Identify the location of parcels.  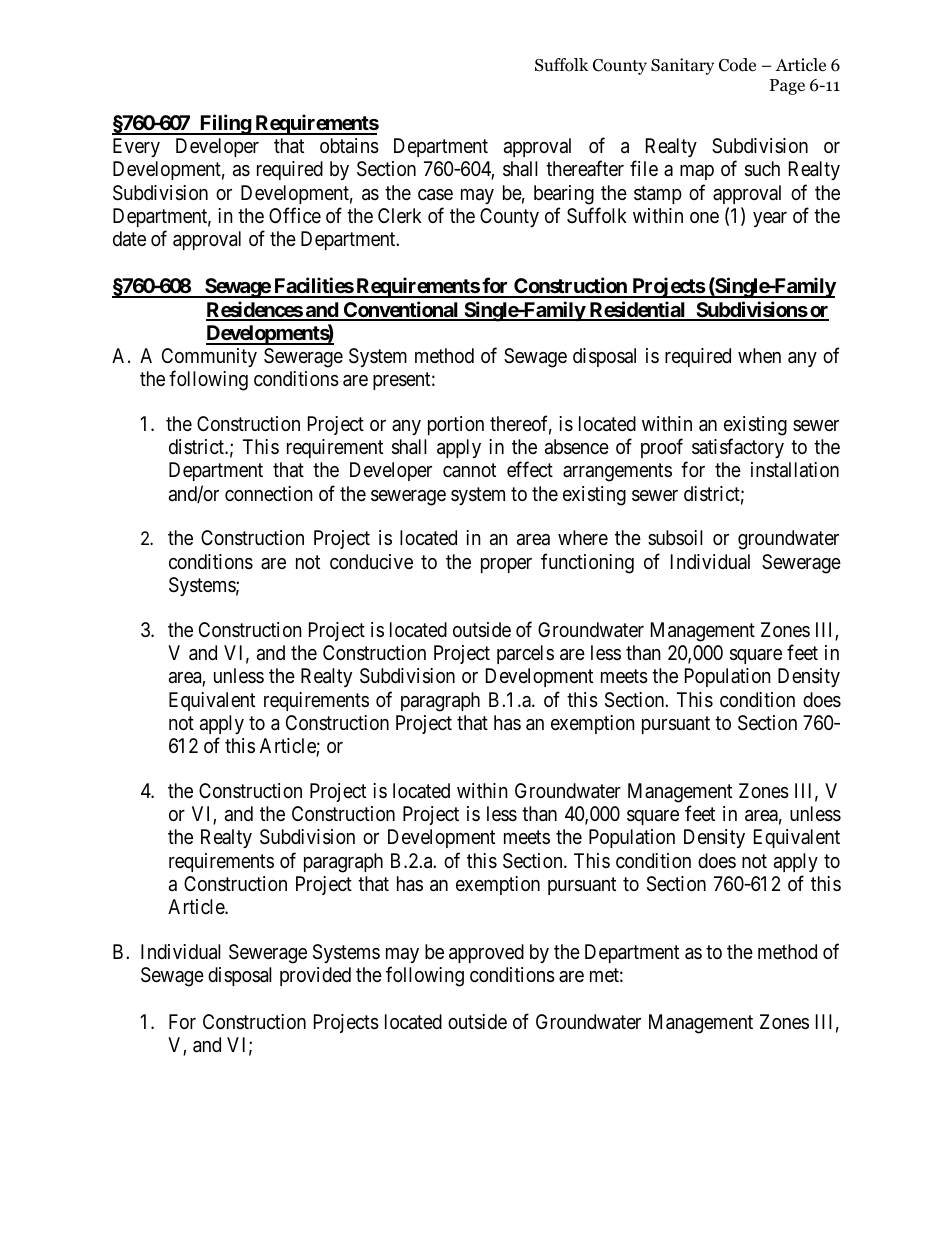
(525, 654).
